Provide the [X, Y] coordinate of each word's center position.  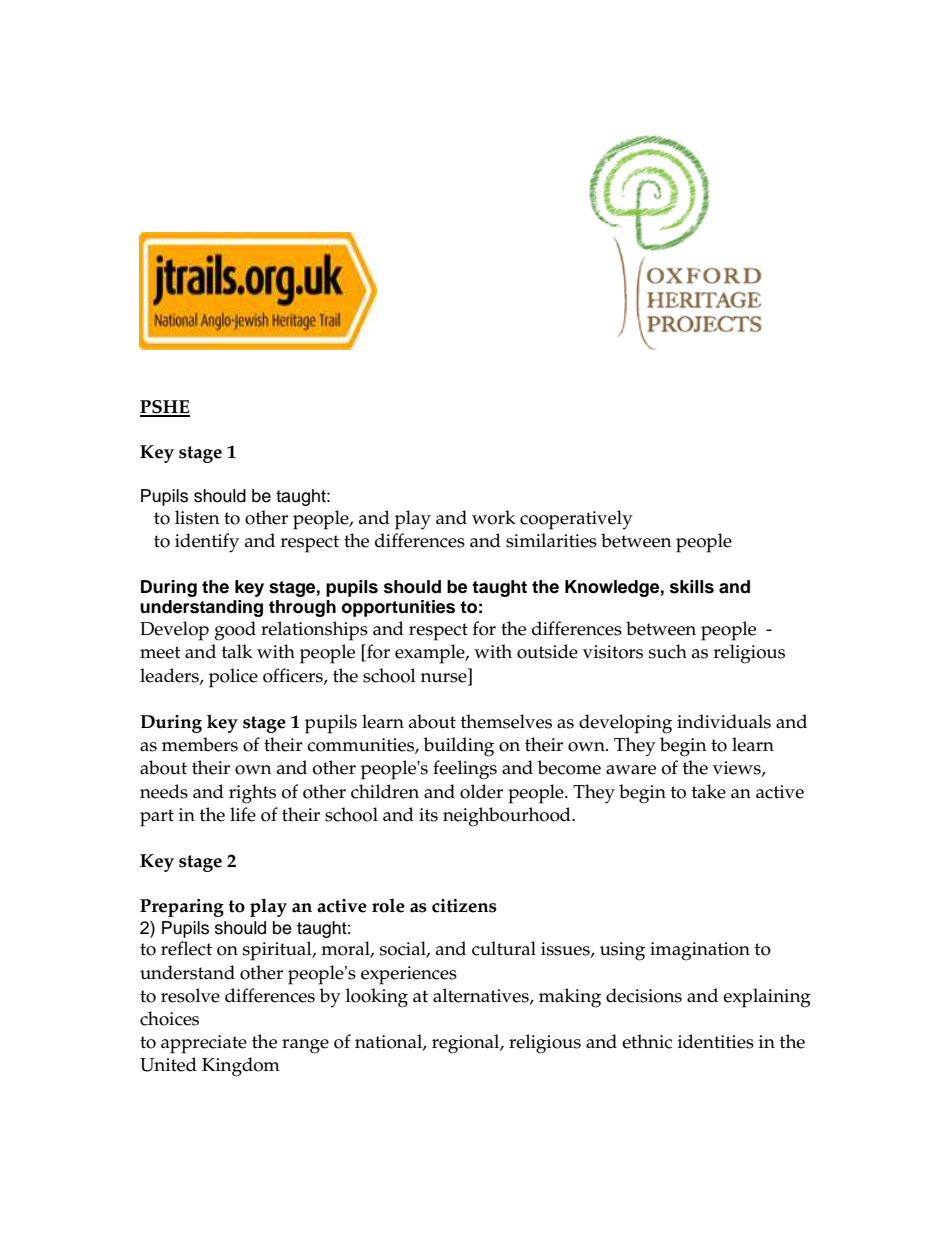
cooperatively [576, 520]
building [458, 747]
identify [207, 543]
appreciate [204, 1044]
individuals [724, 721]
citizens [464, 906]
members [200, 744]
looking [377, 998]
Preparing [182, 908]
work [493, 517]
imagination [700, 951]
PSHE [165, 408]
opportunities [398, 608]
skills [692, 587]
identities [716, 1041]
